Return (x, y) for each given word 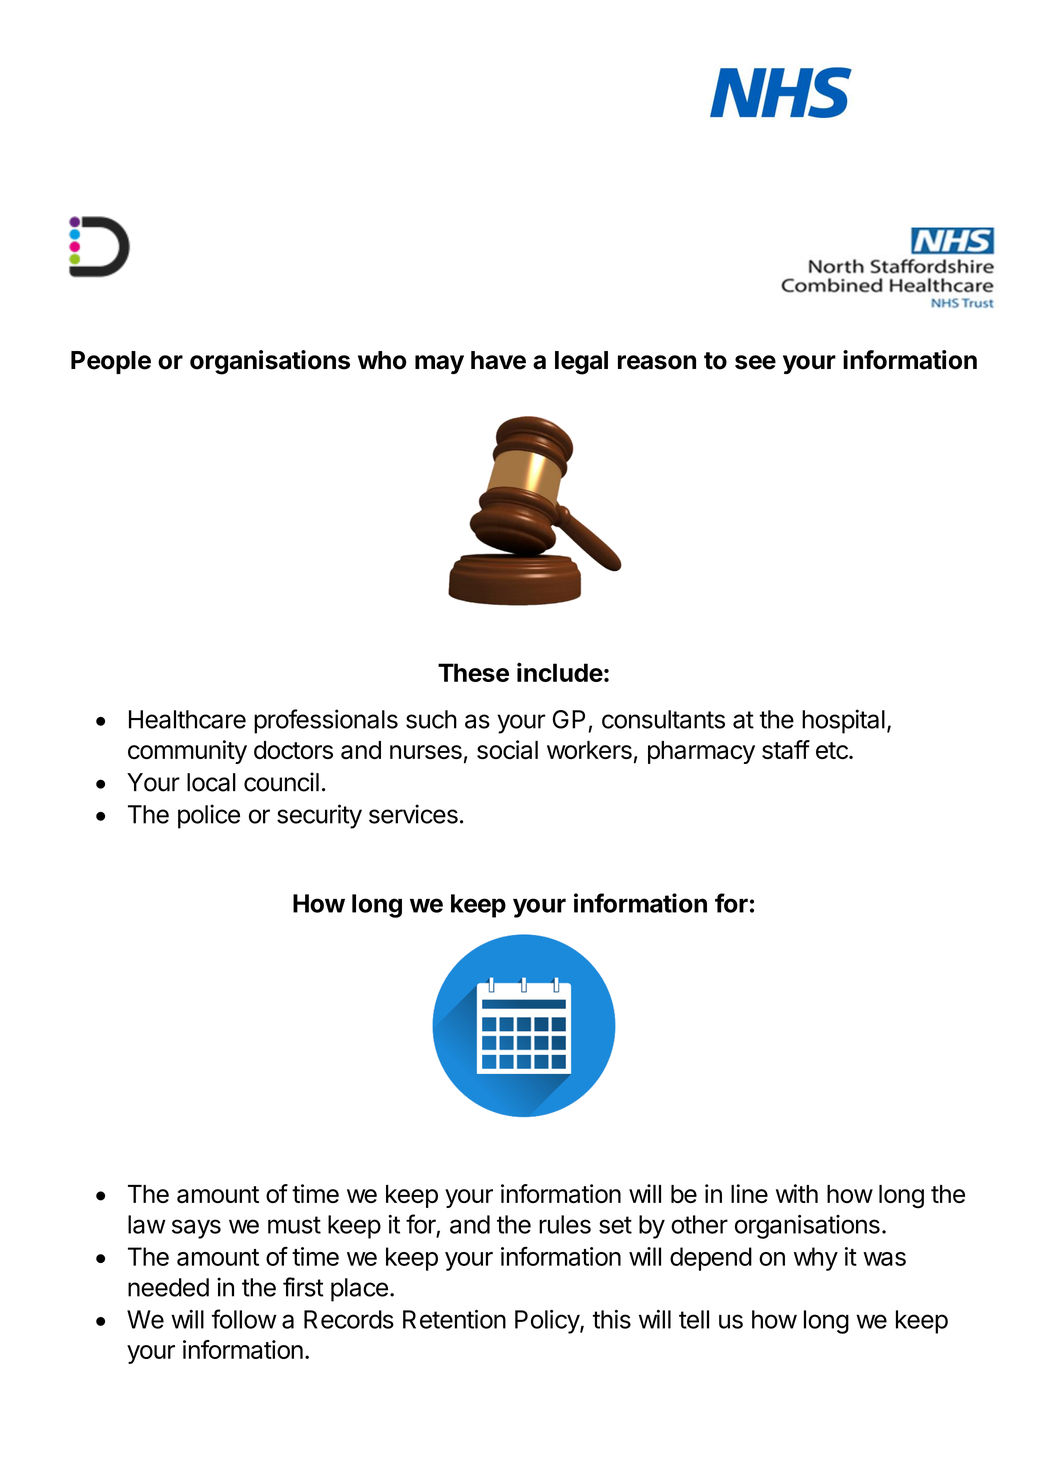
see (755, 362)
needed (168, 1287)
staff (786, 749)
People (111, 362)
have (498, 360)
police (209, 816)
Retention (454, 1319)
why (816, 1259)
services (413, 814)
